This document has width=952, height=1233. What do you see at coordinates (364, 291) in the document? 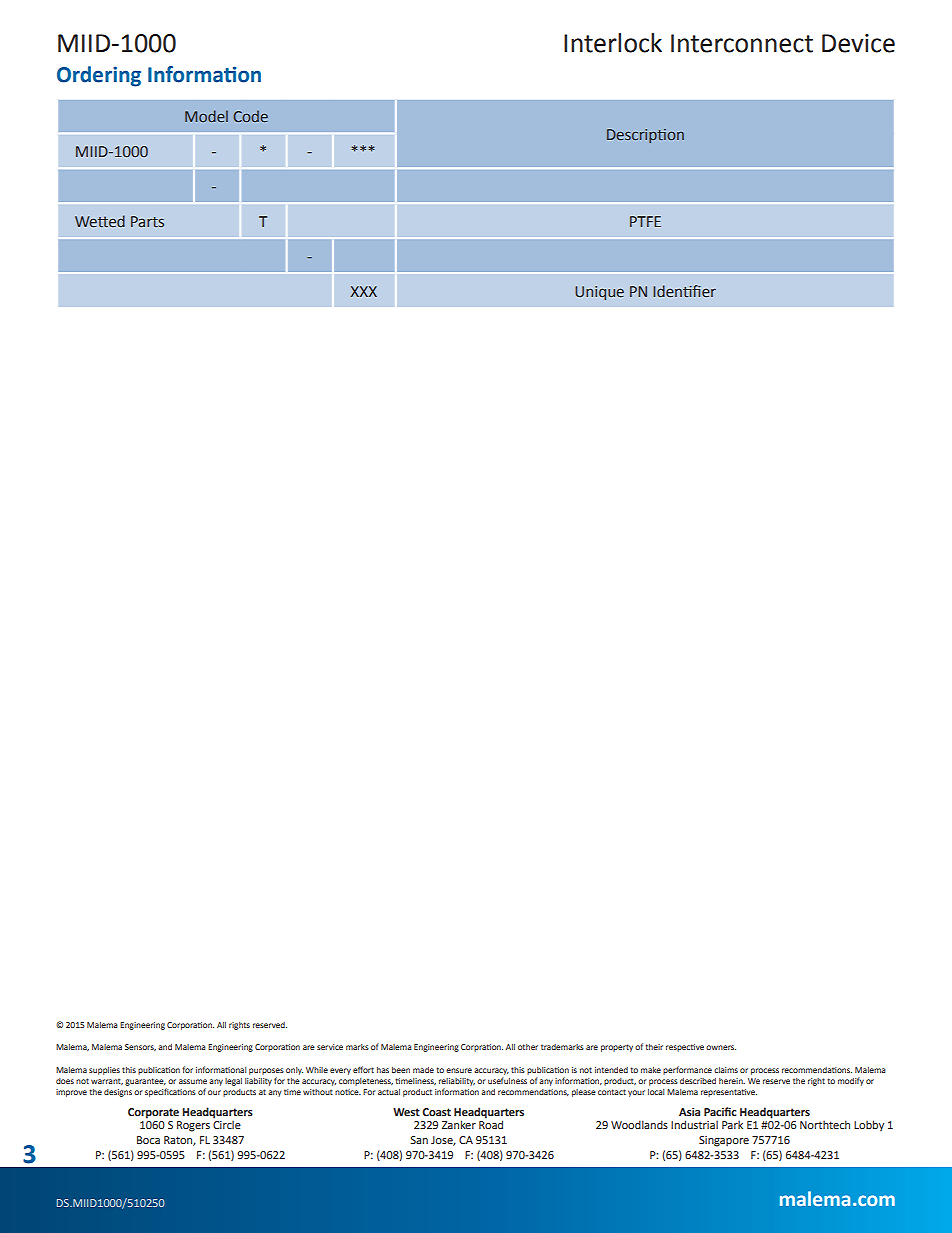
I see `XXX` at bounding box center [364, 291].
